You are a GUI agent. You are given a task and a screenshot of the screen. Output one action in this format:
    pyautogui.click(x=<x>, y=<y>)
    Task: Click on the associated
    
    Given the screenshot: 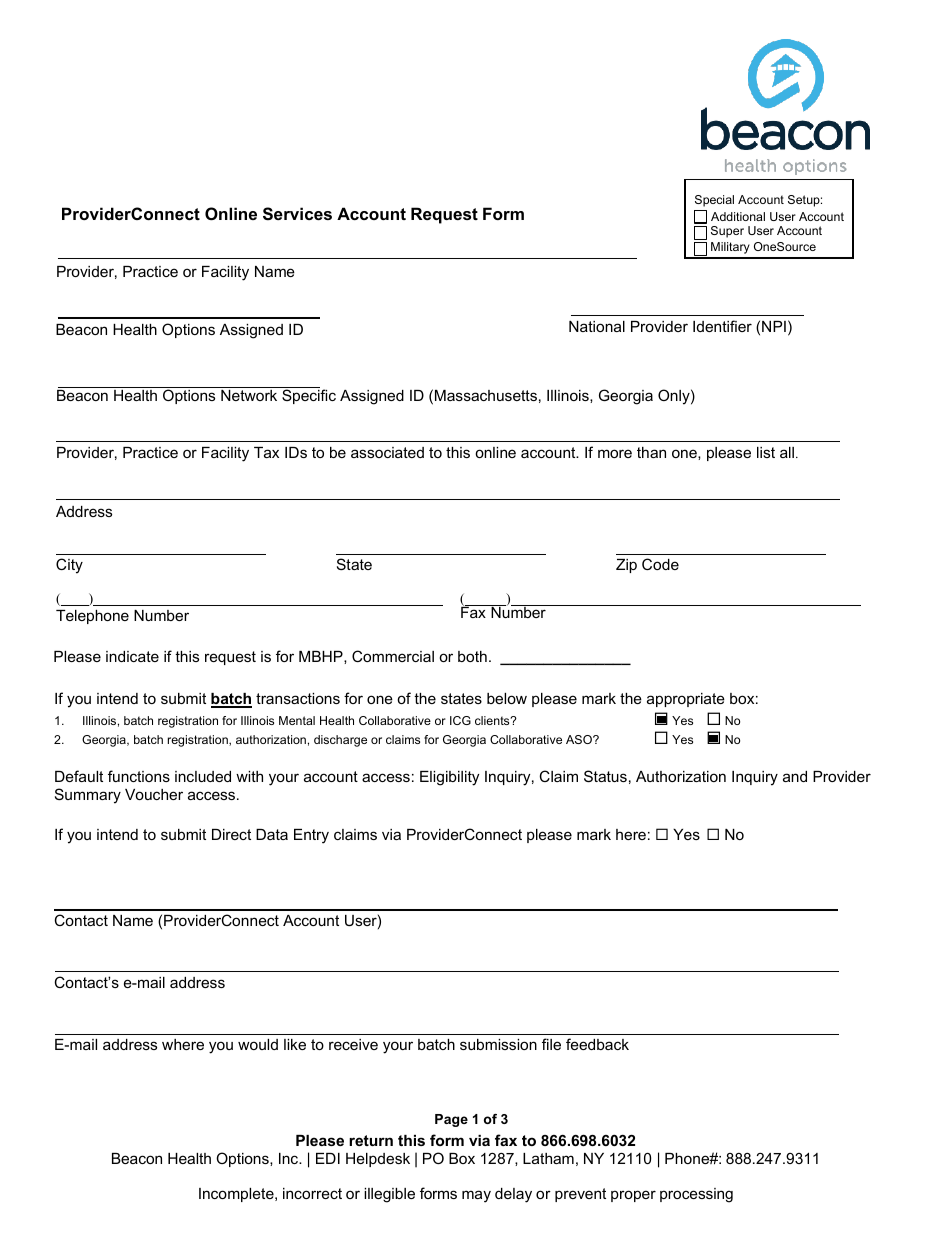 What is the action you would take?
    pyautogui.click(x=387, y=452)
